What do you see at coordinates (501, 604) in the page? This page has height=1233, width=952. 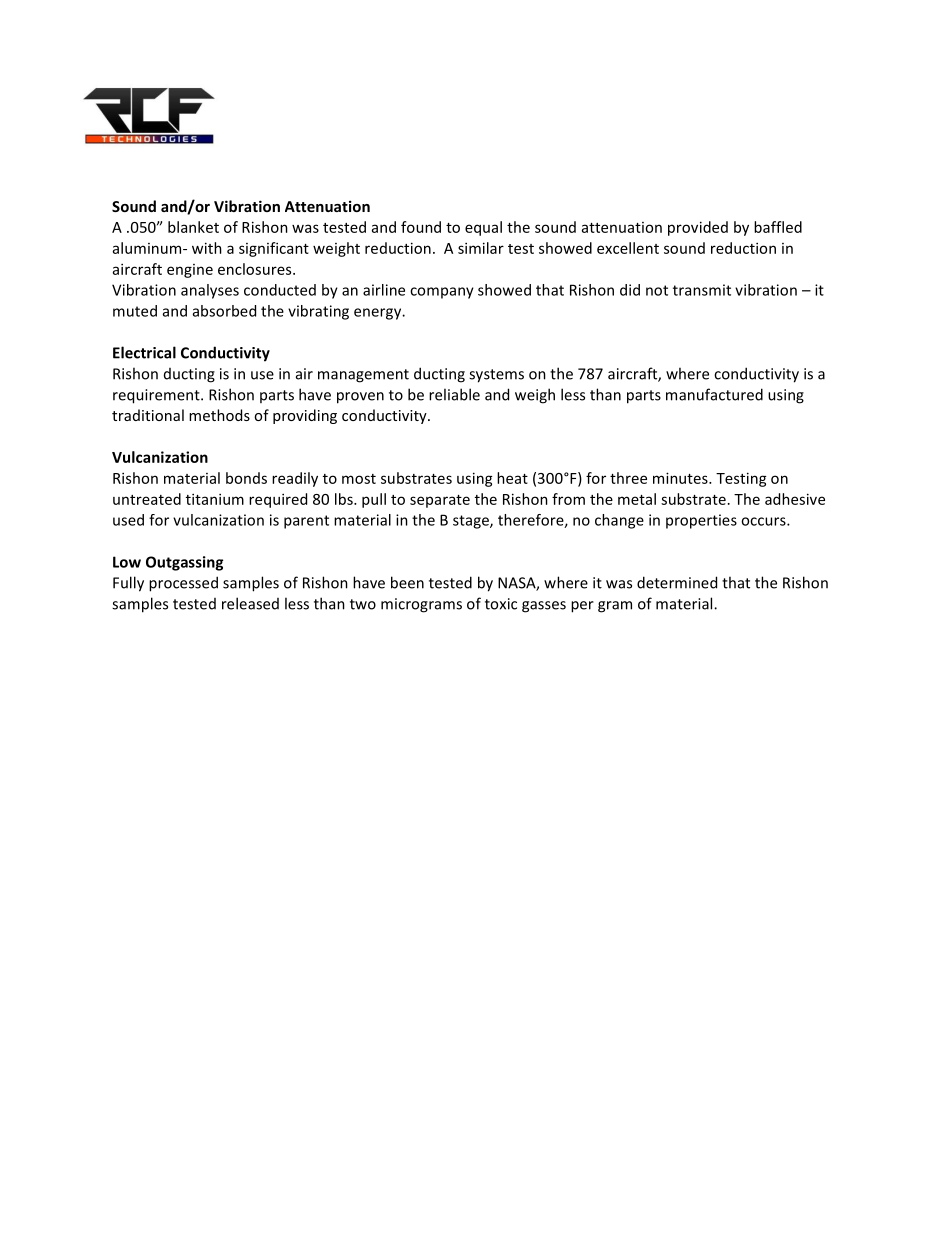 I see `toxic` at bounding box center [501, 604].
